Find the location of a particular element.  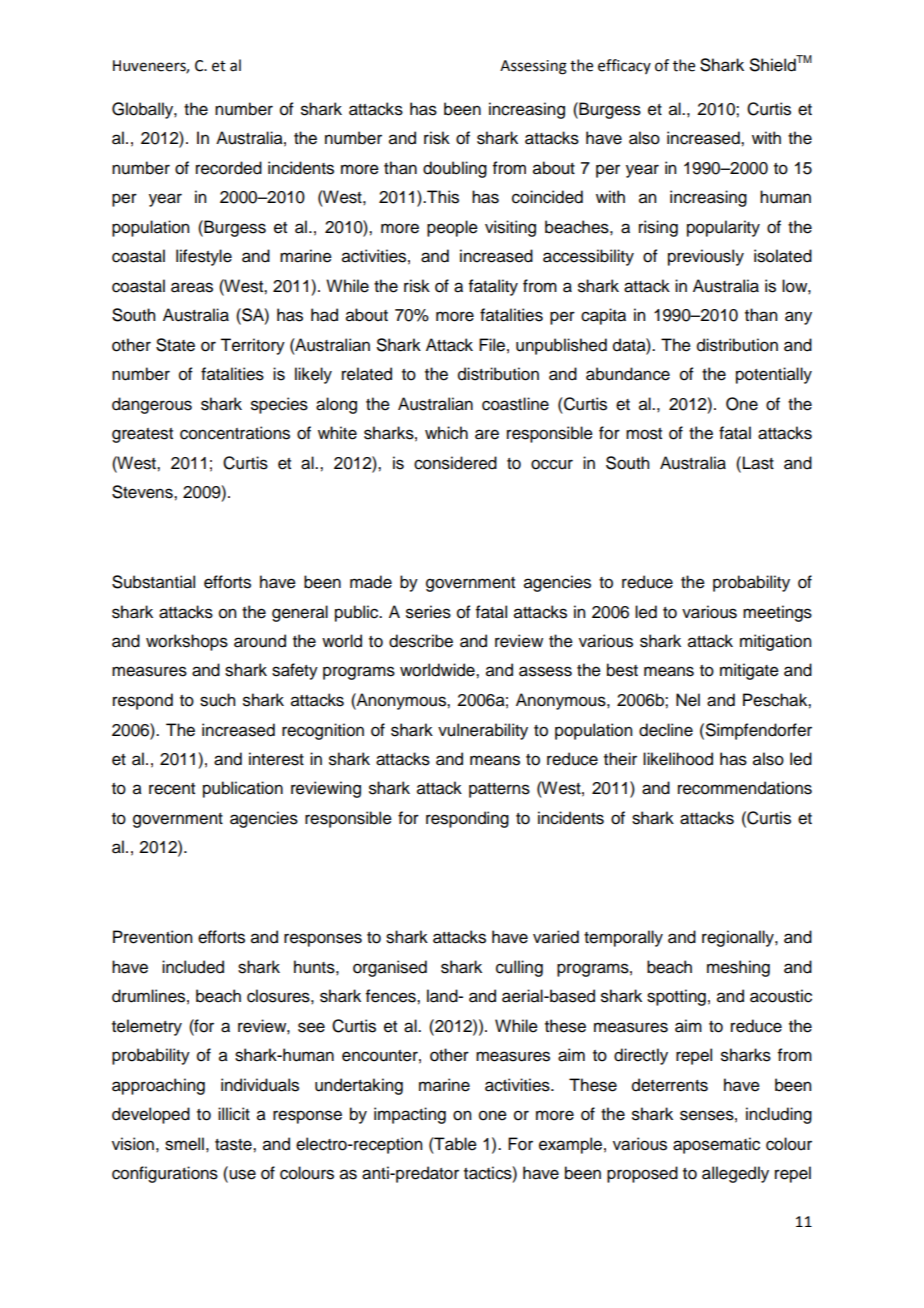

efficacy is located at coordinates (624, 66).
